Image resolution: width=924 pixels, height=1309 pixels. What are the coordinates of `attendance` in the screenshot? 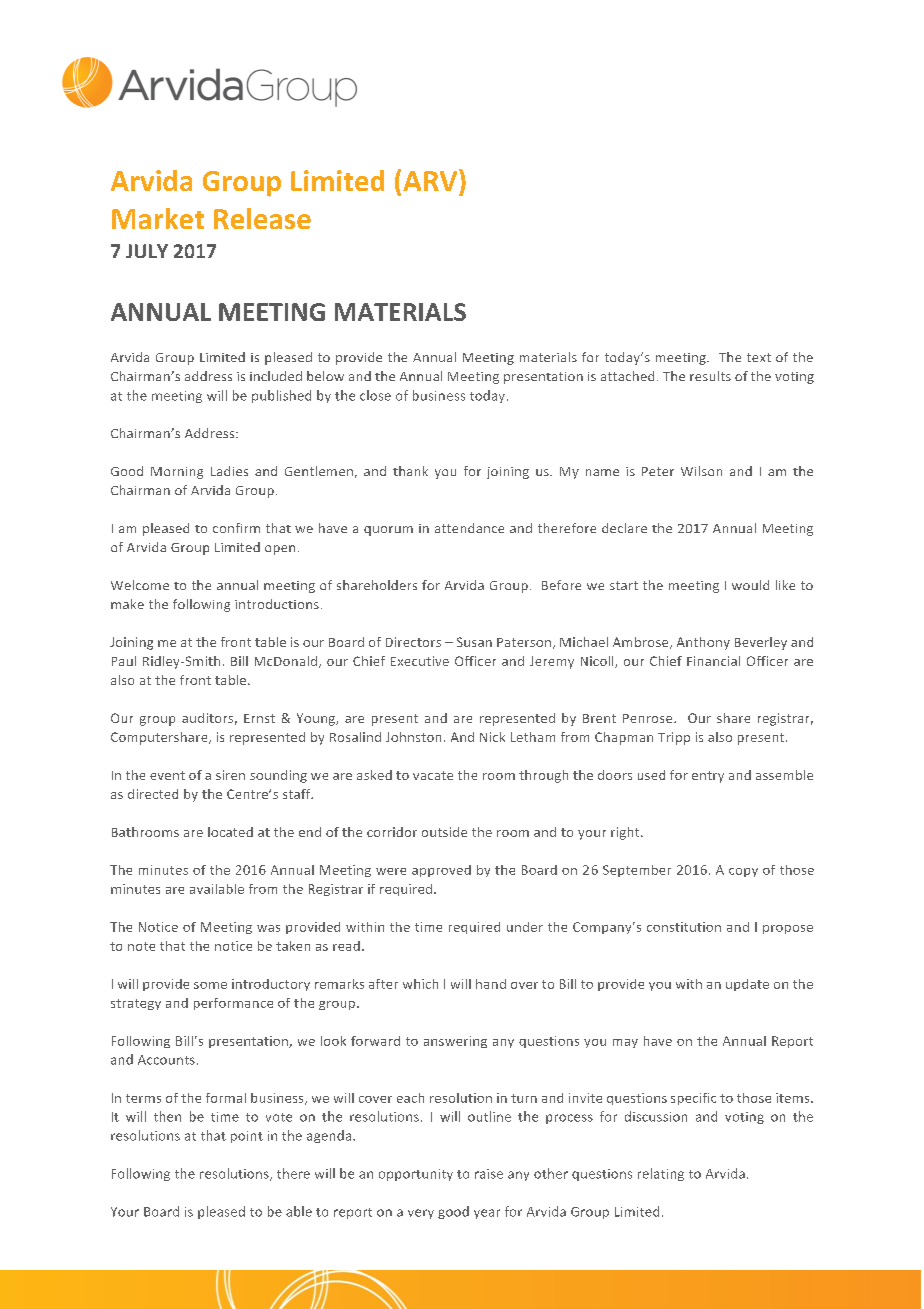 It's located at (469, 528).
